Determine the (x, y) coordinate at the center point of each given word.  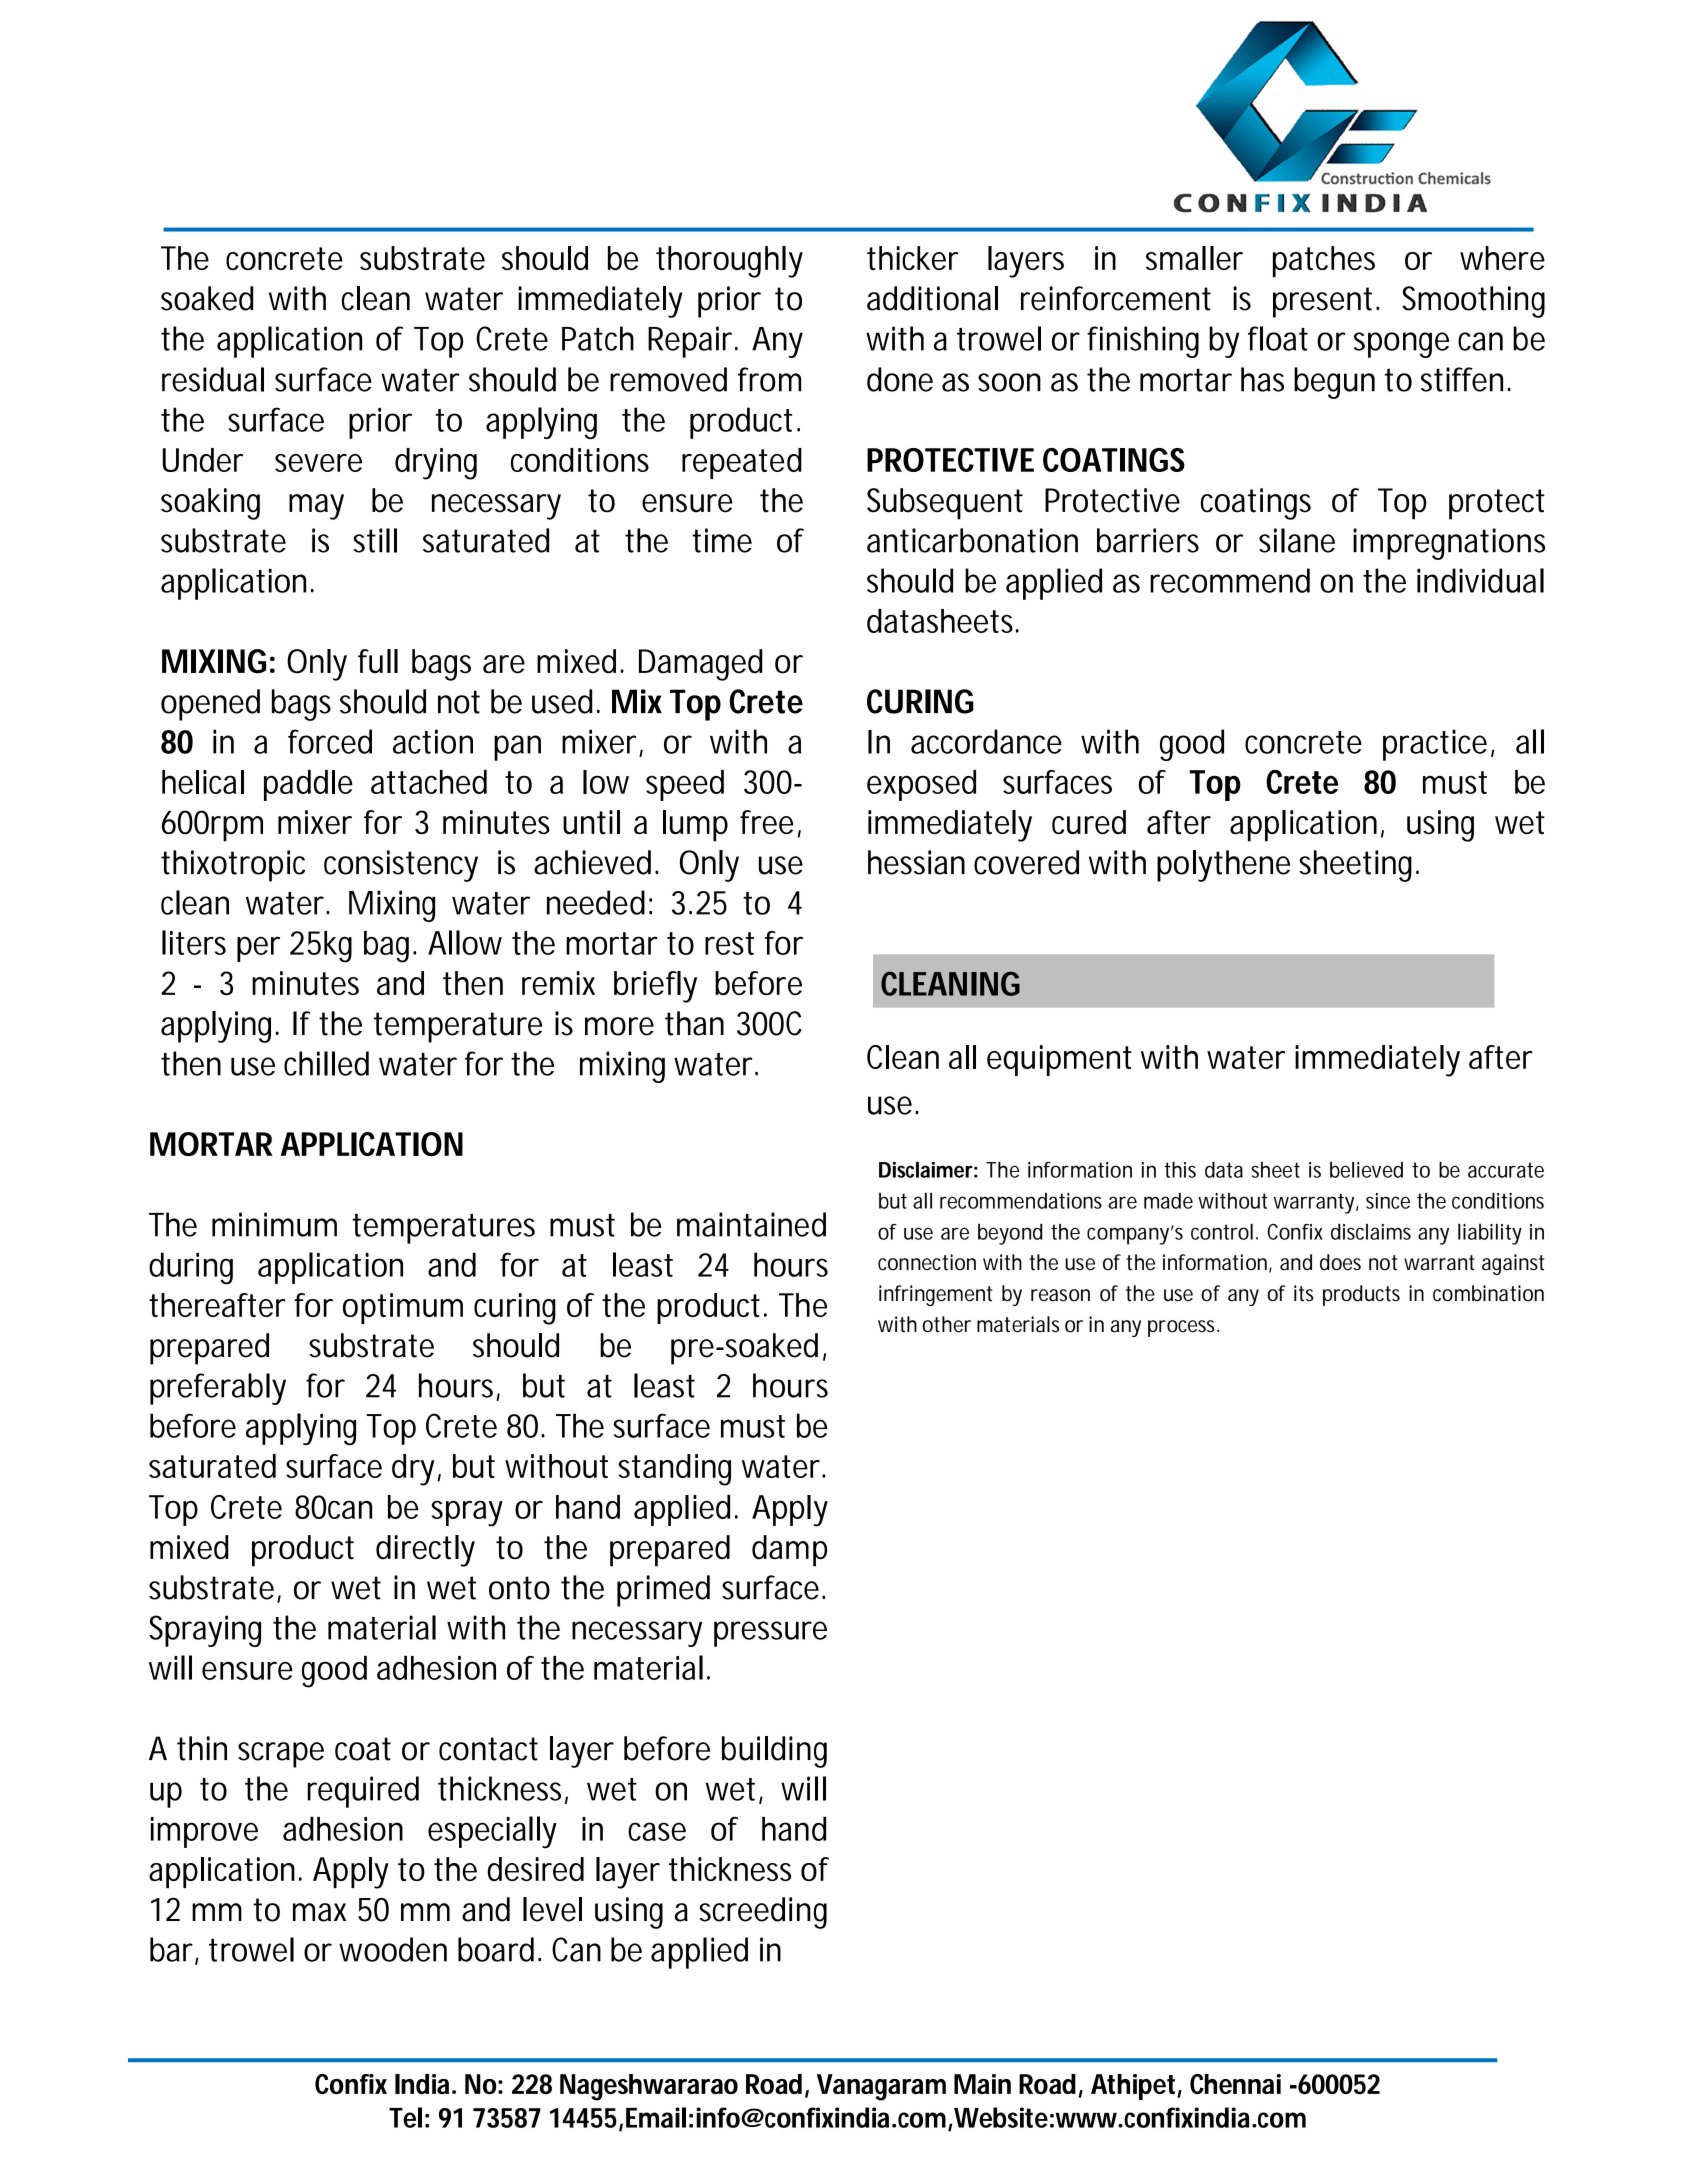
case (657, 1831)
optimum (403, 1308)
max (319, 1912)
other (946, 1324)
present (1325, 302)
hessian (916, 862)
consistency (401, 866)
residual (213, 379)
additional (932, 298)
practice (1435, 745)
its (1304, 1293)
